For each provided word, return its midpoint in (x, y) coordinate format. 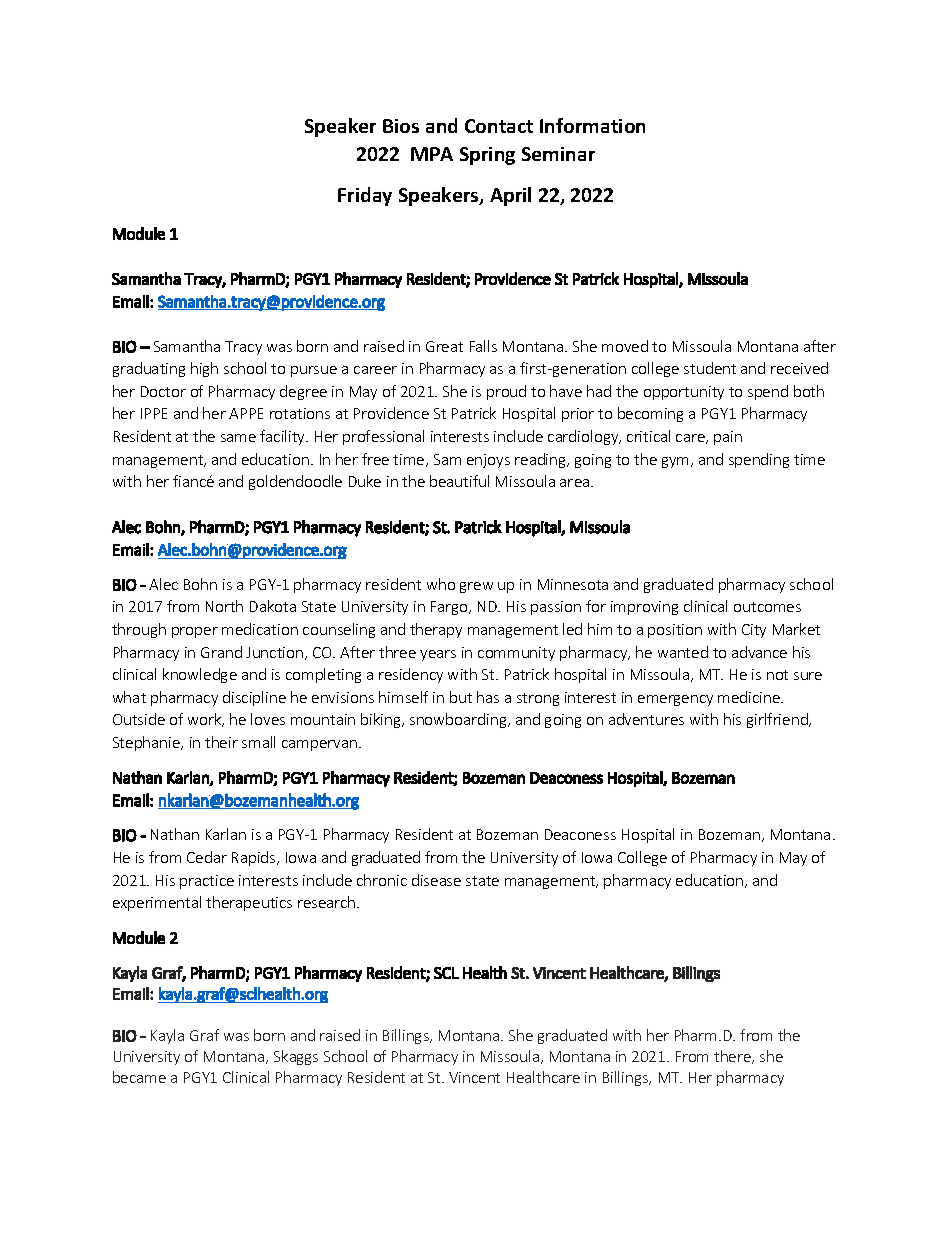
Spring (487, 156)
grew (476, 587)
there (733, 1057)
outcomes (767, 607)
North (224, 606)
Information (592, 125)
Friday (365, 196)
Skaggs (296, 1057)
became (139, 1077)
